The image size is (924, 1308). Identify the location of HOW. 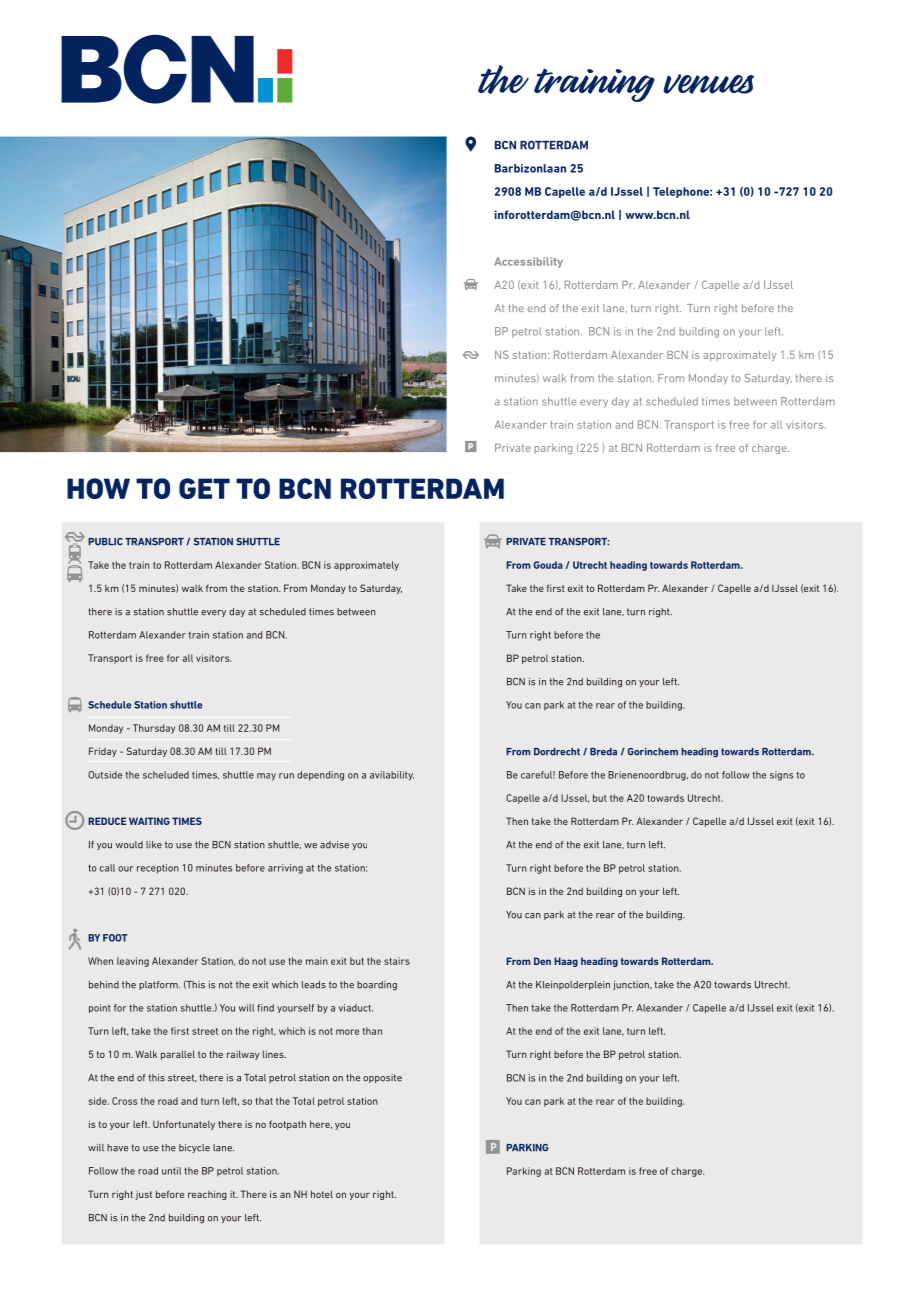
(98, 488).
